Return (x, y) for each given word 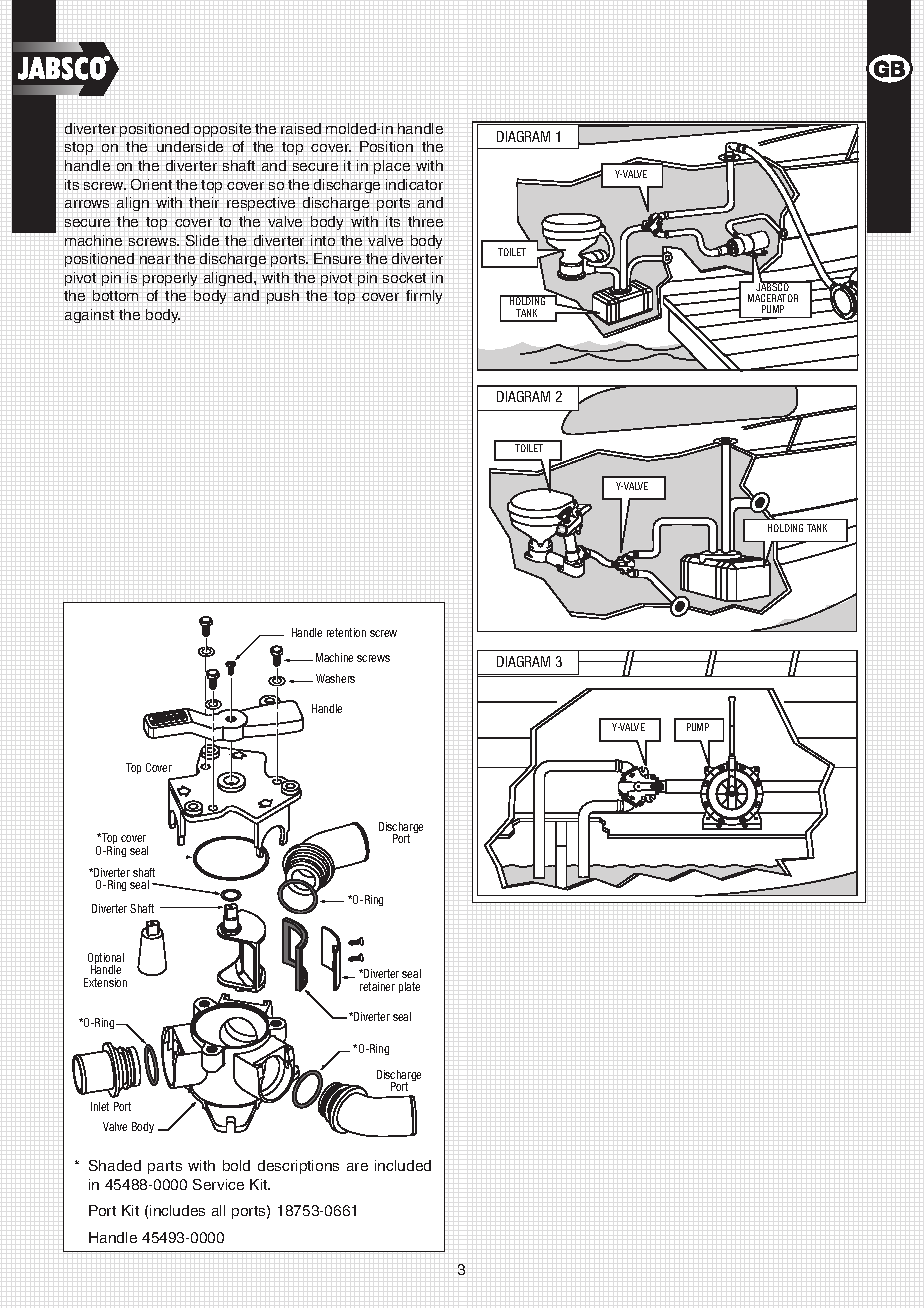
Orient (151, 184)
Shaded (115, 1165)
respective (261, 204)
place (392, 167)
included (403, 1165)
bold (236, 1165)
